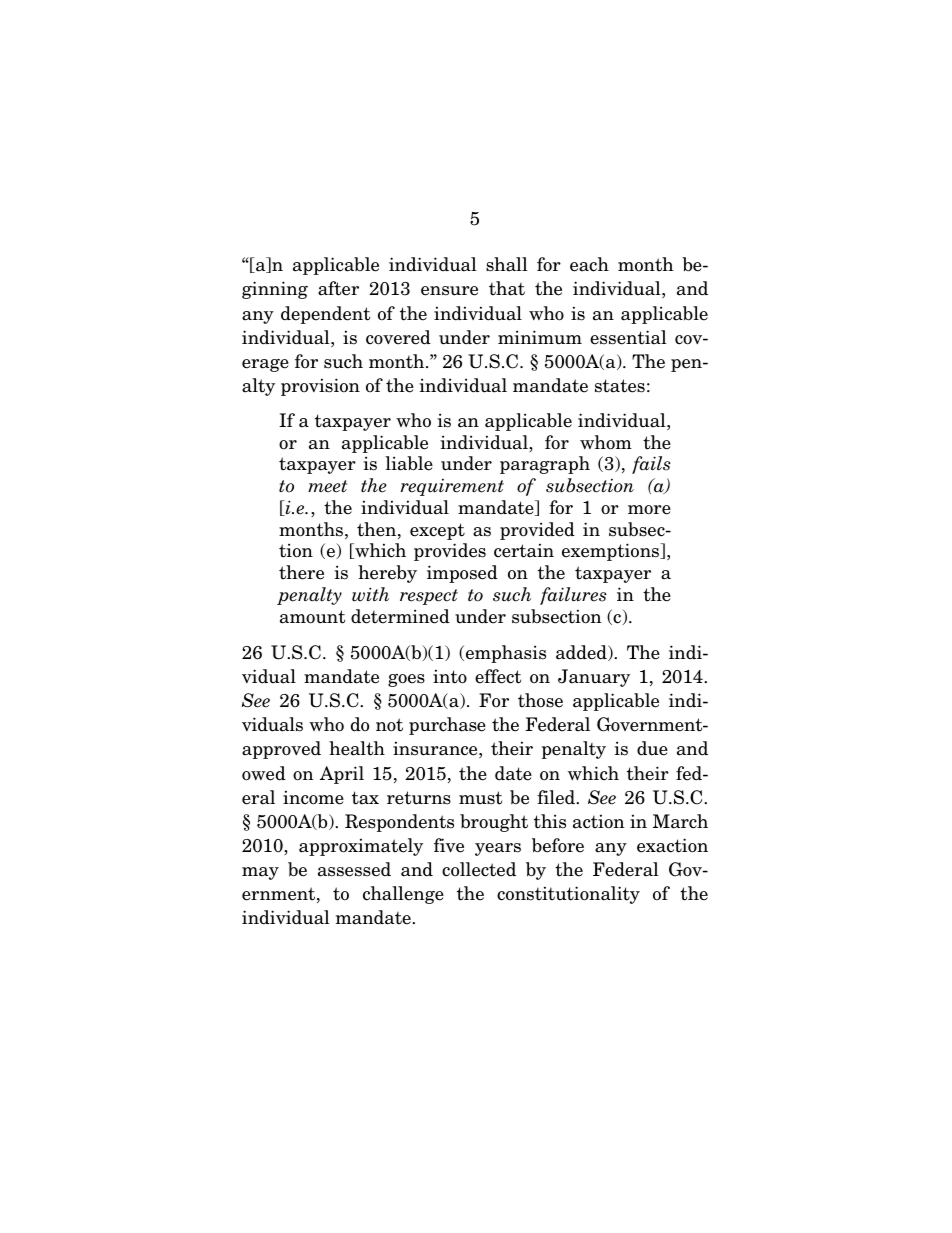  Describe the element at coordinates (301, 572) in the screenshot. I see `there` at that location.
